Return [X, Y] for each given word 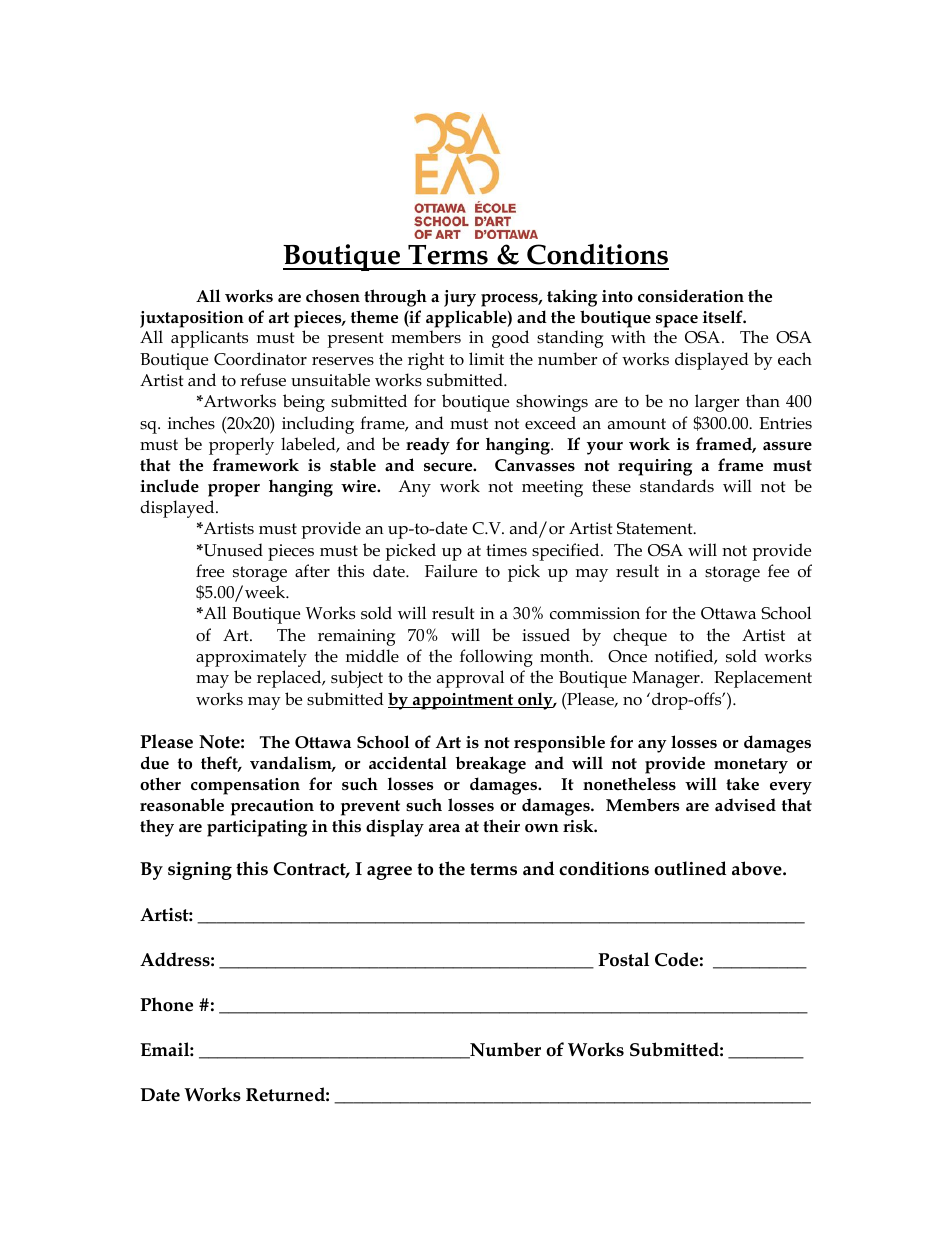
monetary [751, 766]
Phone [166, 1004]
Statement [656, 528]
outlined [690, 868]
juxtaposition [192, 319]
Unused [232, 550]
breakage [490, 765]
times [506, 550]
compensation [245, 786]
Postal [623, 959]
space [677, 321]
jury [460, 298]
